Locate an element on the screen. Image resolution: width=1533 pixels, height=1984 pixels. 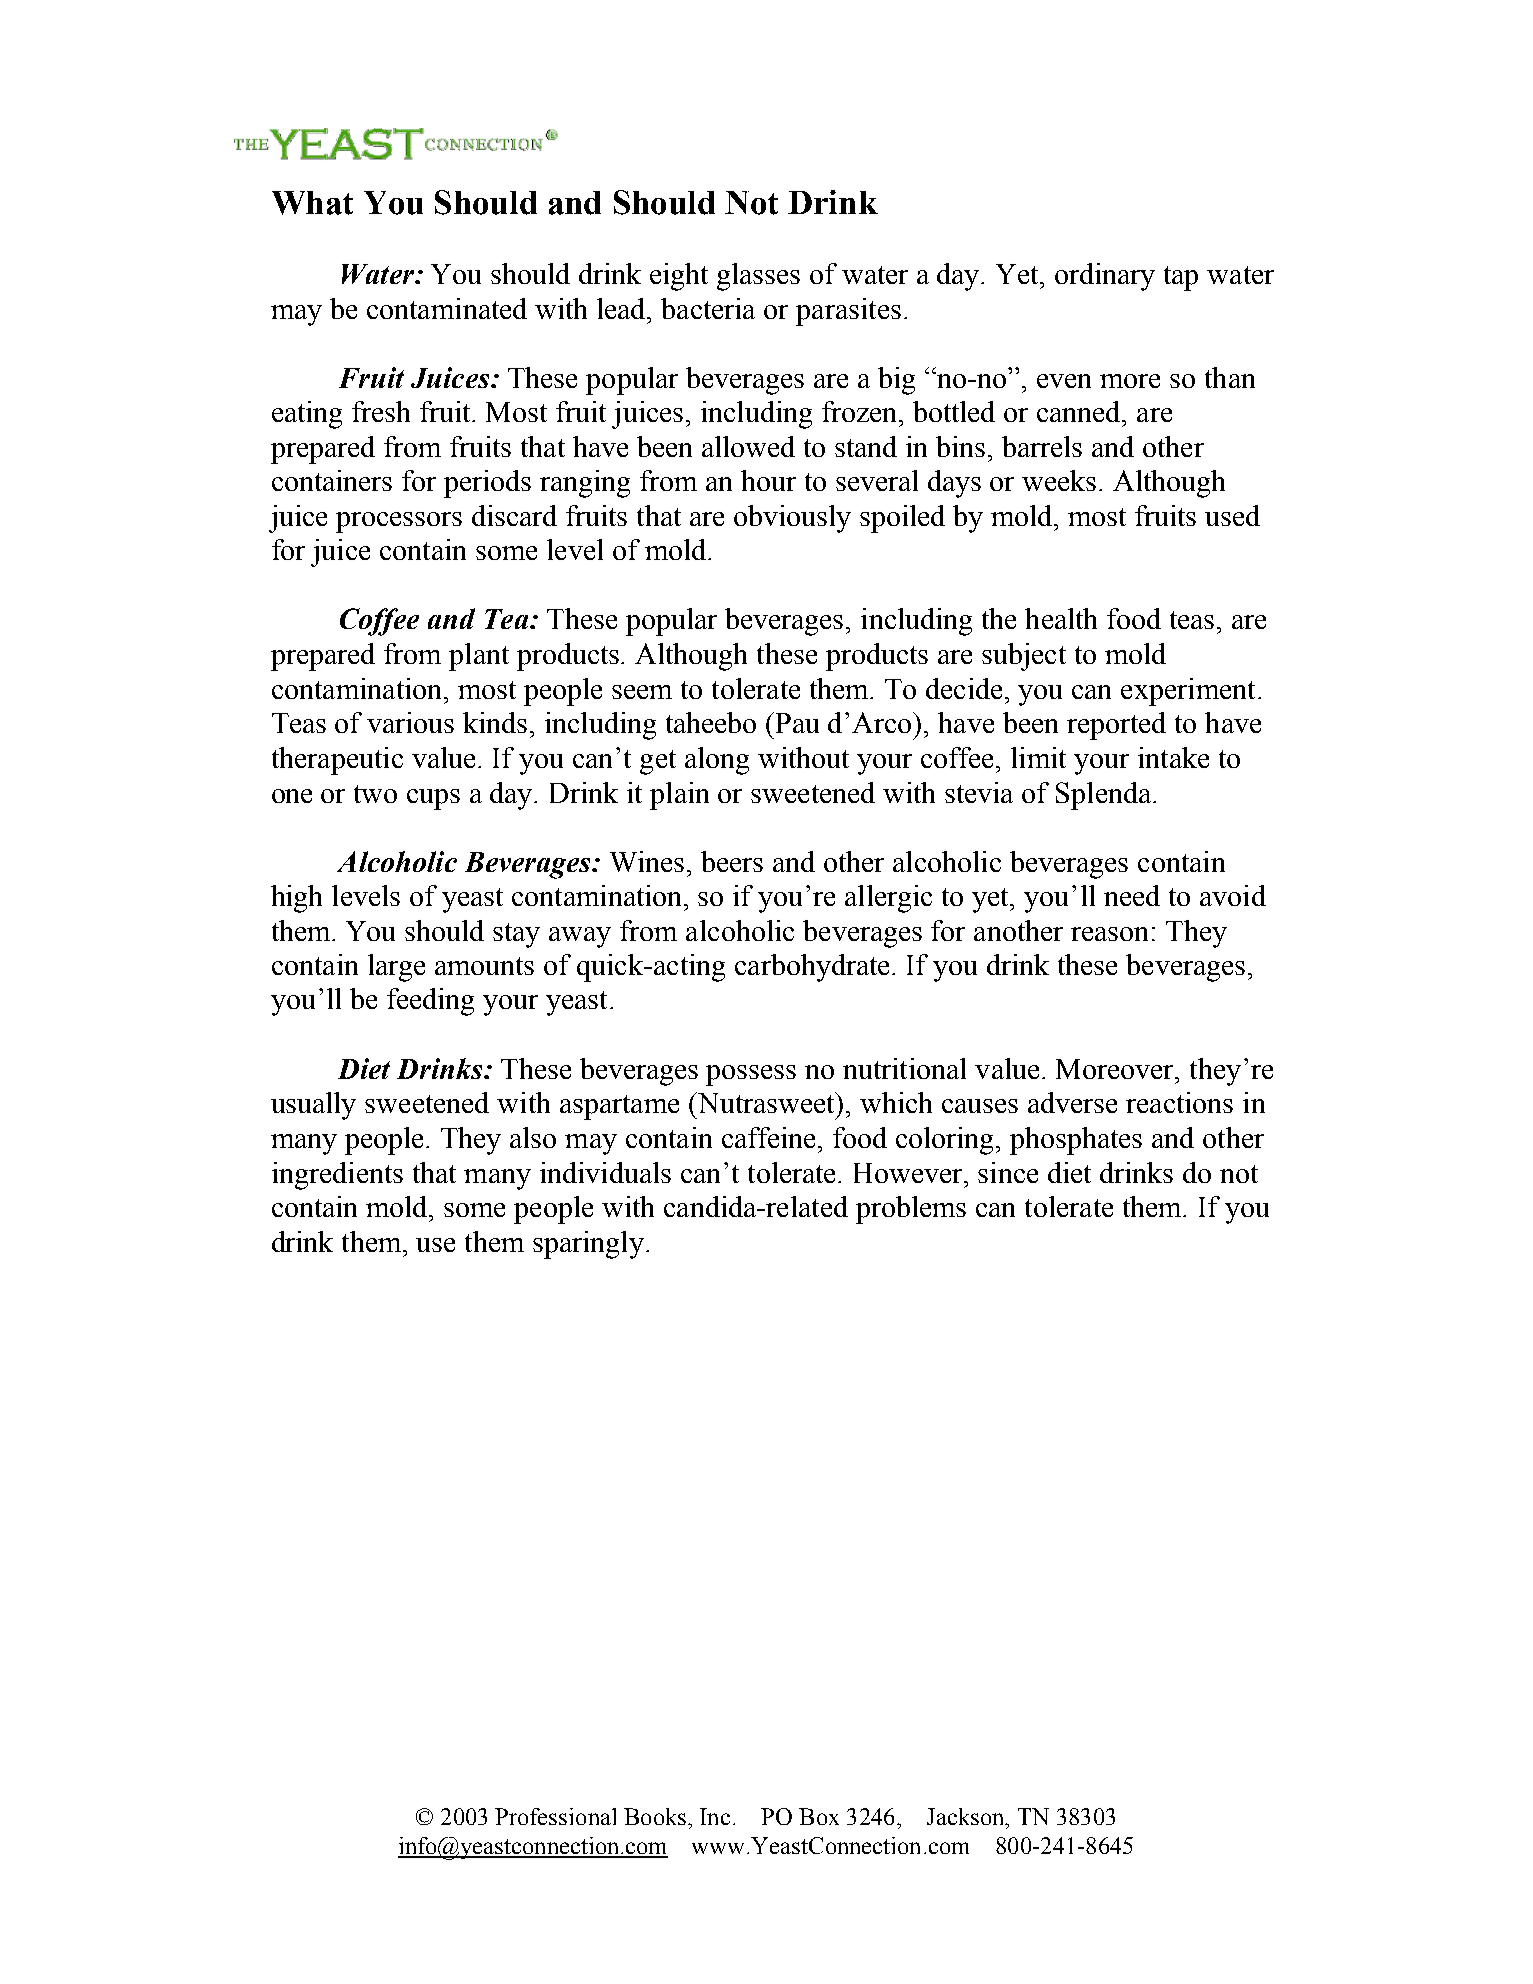
reason is located at coordinates (1109, 934).
